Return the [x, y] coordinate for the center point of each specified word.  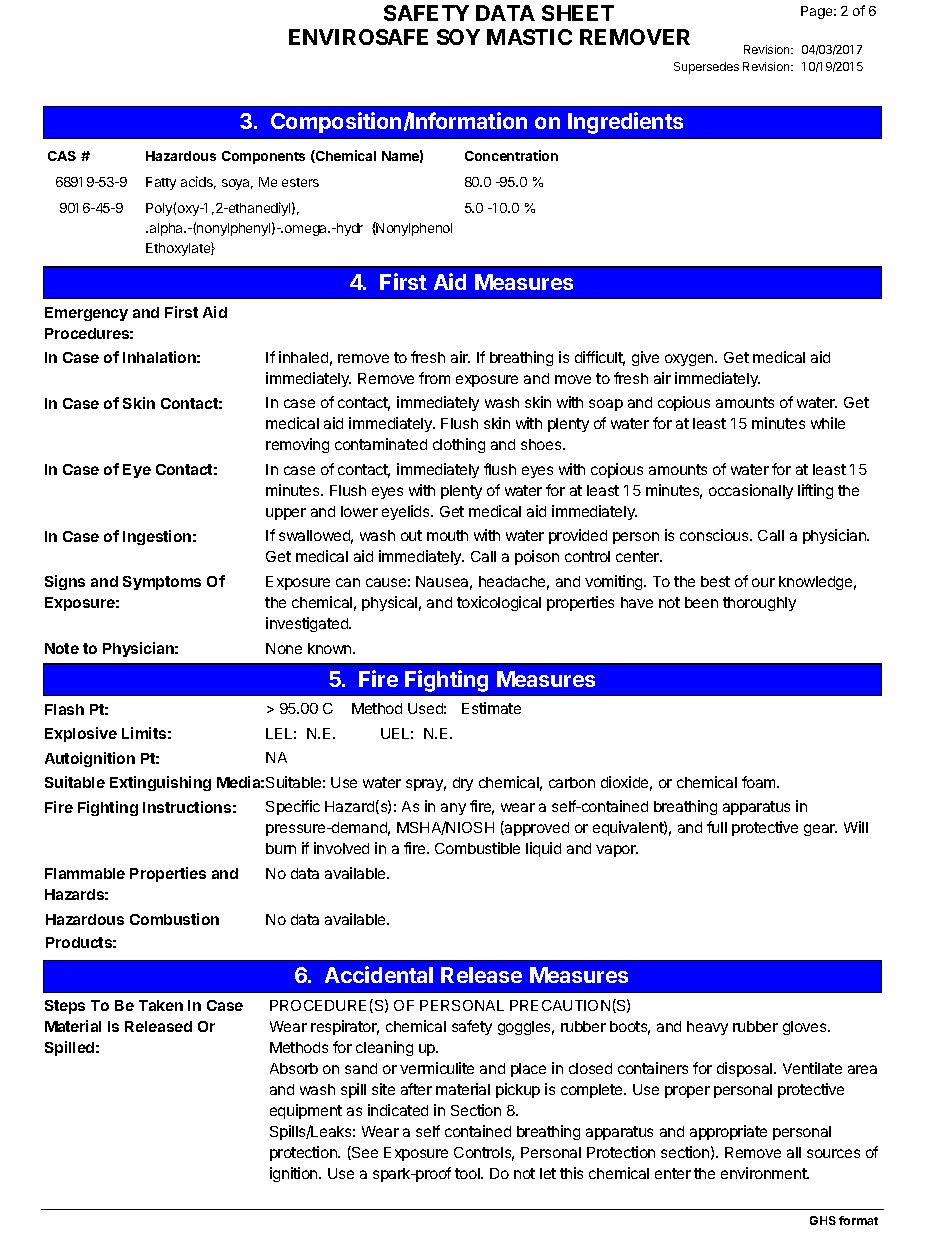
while [828, 423]
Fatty [161, 183]
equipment [306, 1111]
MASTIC [529, 37]
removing [297, 445]
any [453, 809]
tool [468, 1173]
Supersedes [706, 68]
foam [760, 782]
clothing [459, 445]
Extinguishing [160, 783]
